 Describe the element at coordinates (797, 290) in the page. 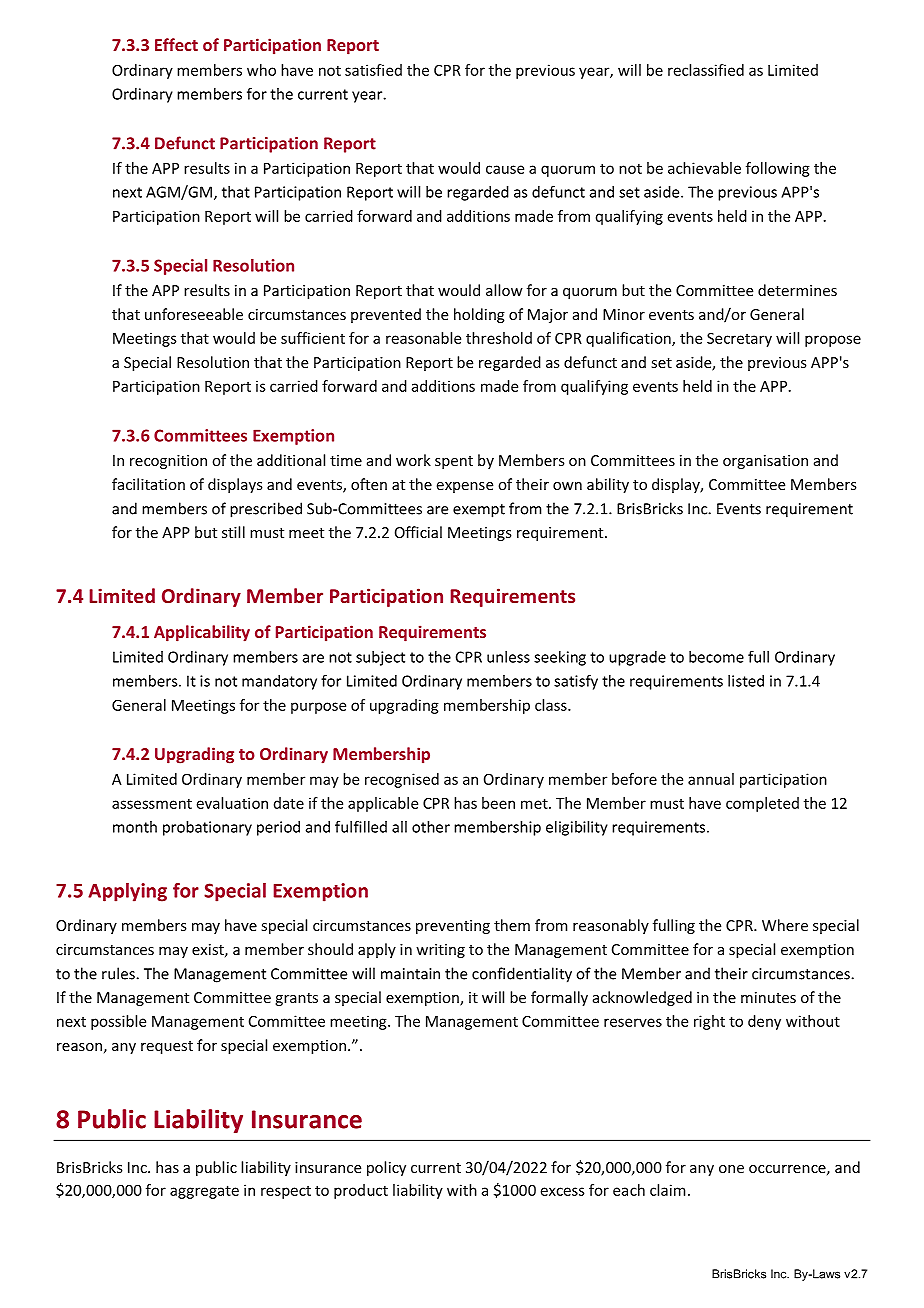

I see `determines` at that location.
